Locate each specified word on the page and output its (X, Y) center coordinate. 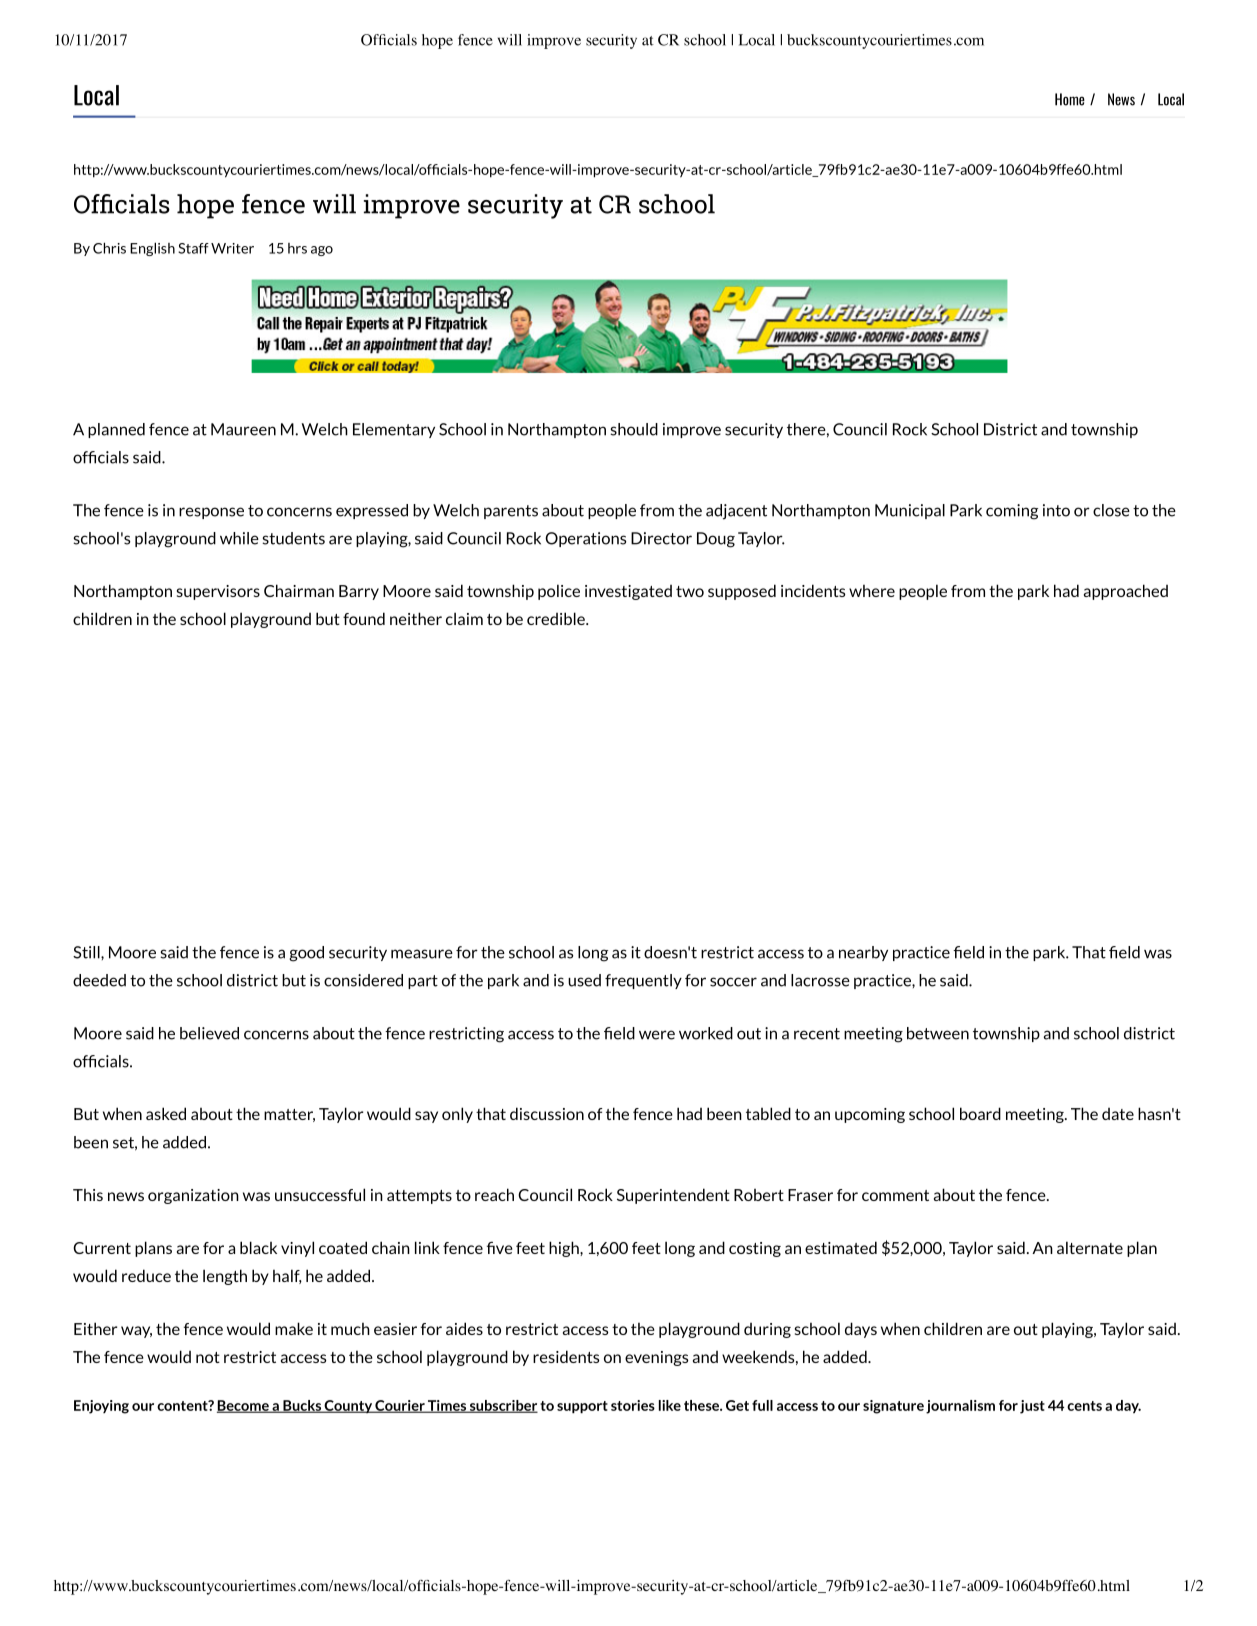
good (306, 954)
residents (566, 1356)
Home (1070, 99)
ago (322, 251)
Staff (193, 248)
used (584, 980)
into (1056, 510)
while (239, 538)
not (208, 1357)
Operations (585, 539)
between (938, 1033)
